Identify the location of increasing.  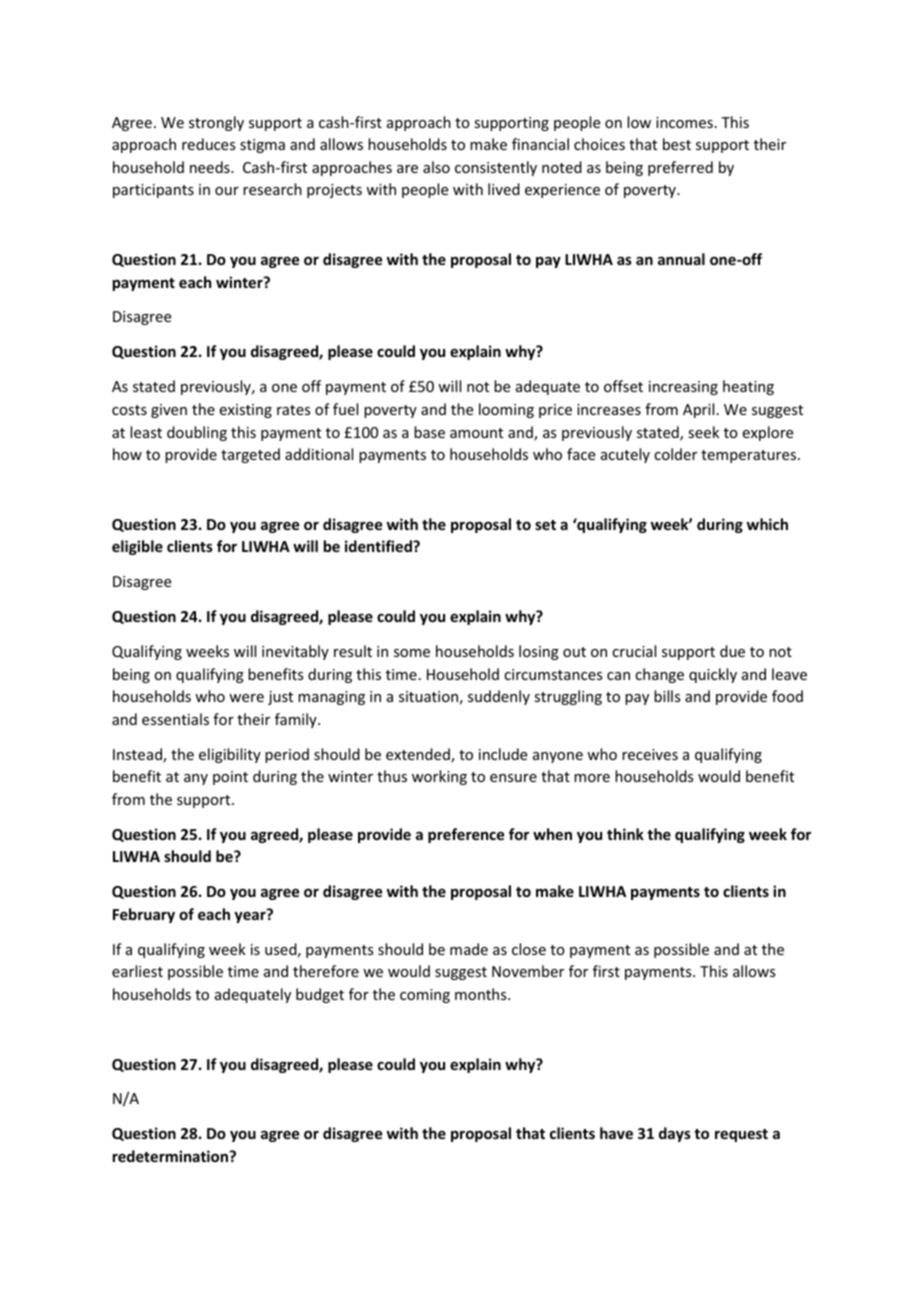
(683, 388).
